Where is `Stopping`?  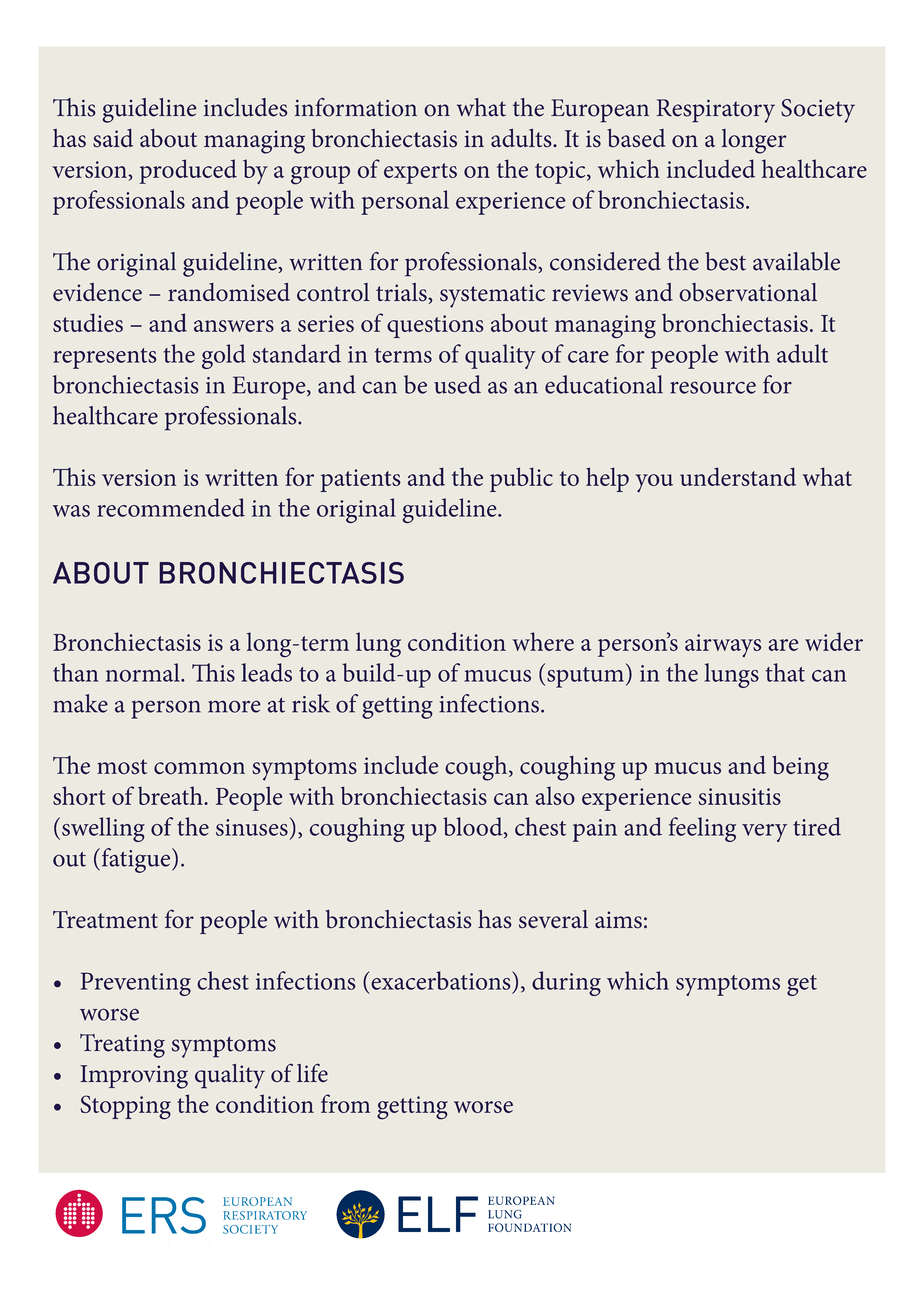
Stopping is located at coordinates (125, 1107).
